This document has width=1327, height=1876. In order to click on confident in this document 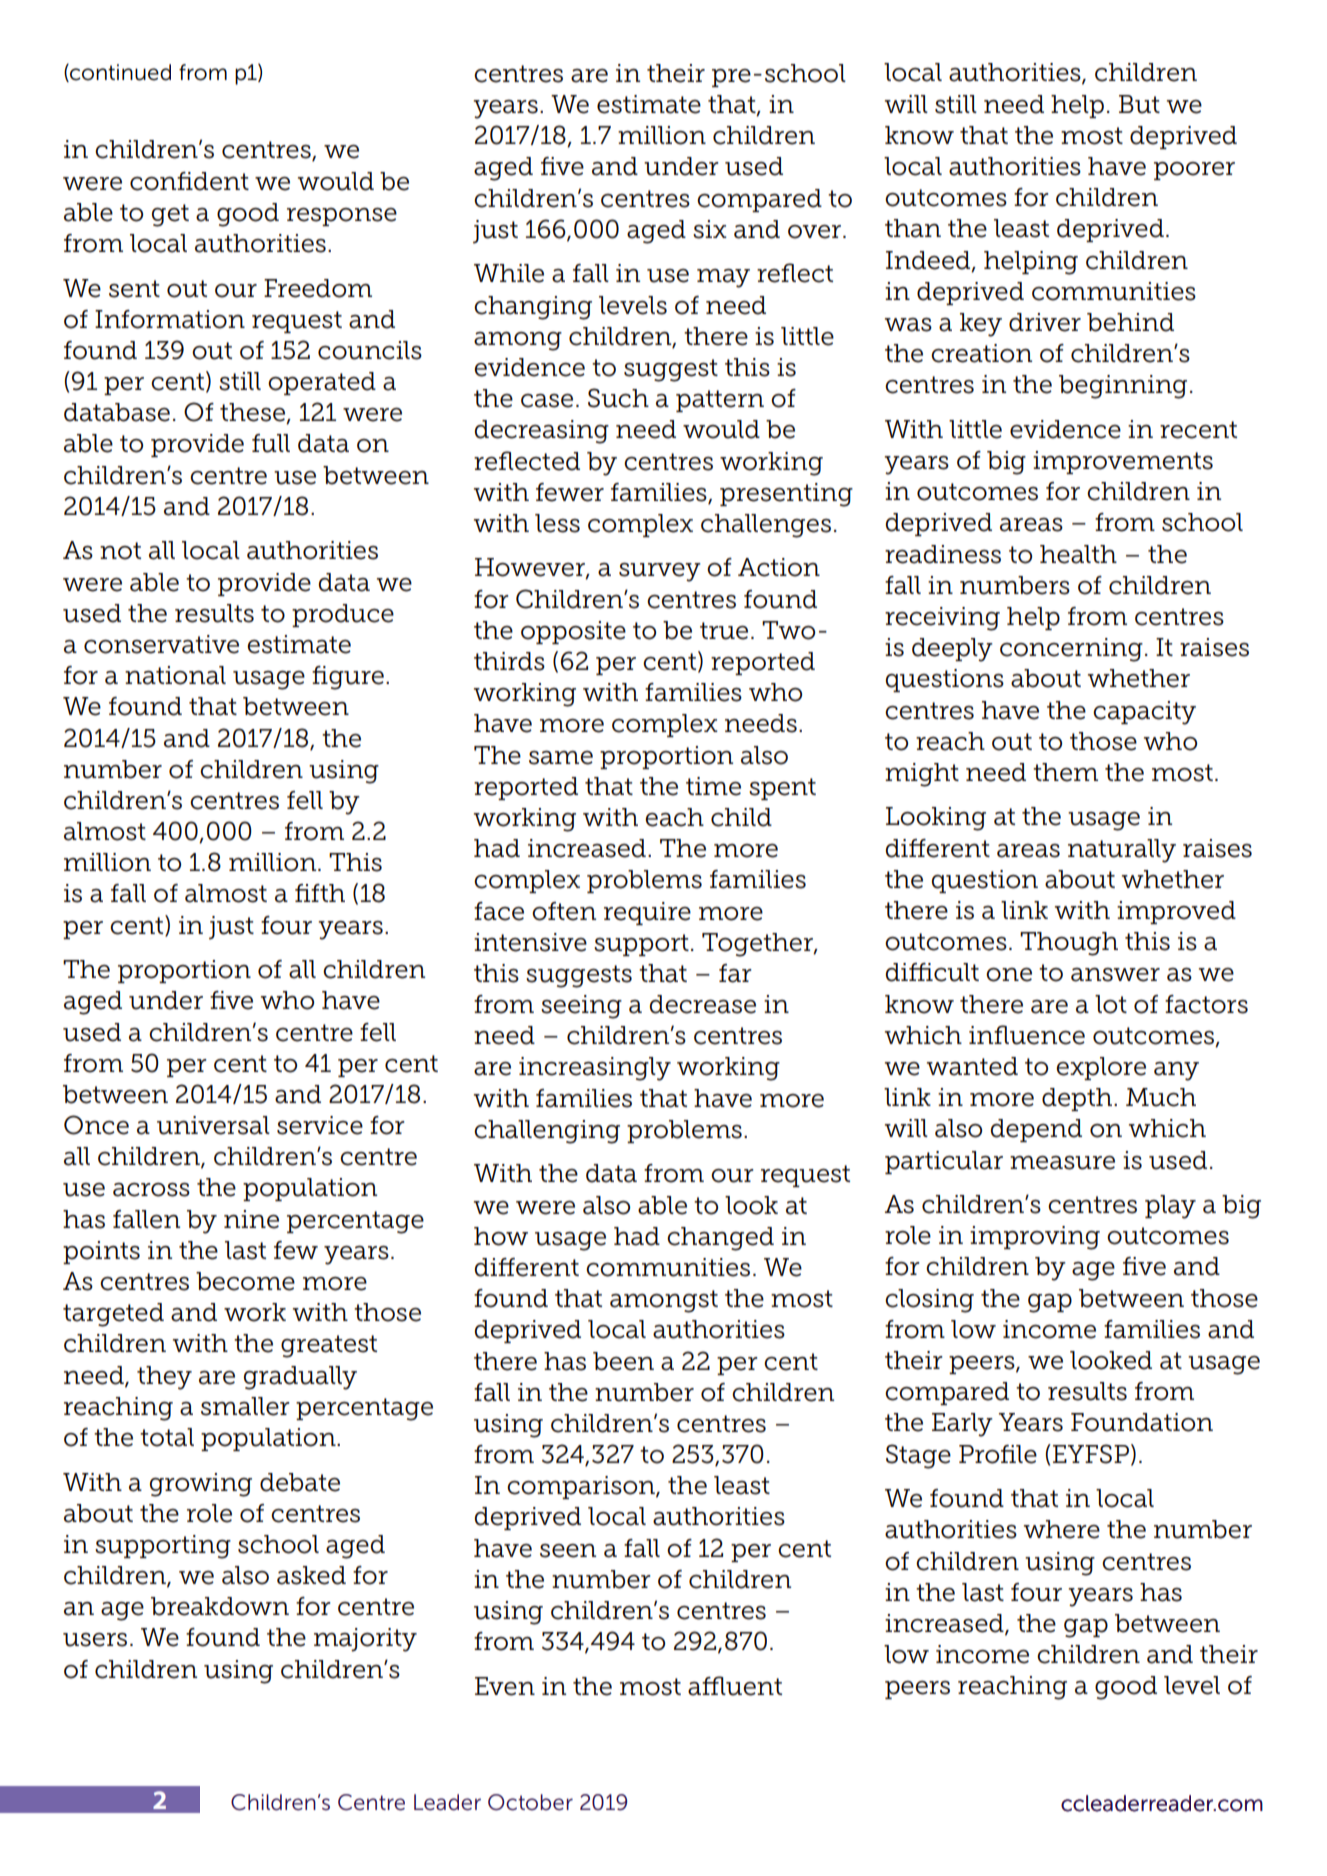, I will do `click(189, 181)`.
